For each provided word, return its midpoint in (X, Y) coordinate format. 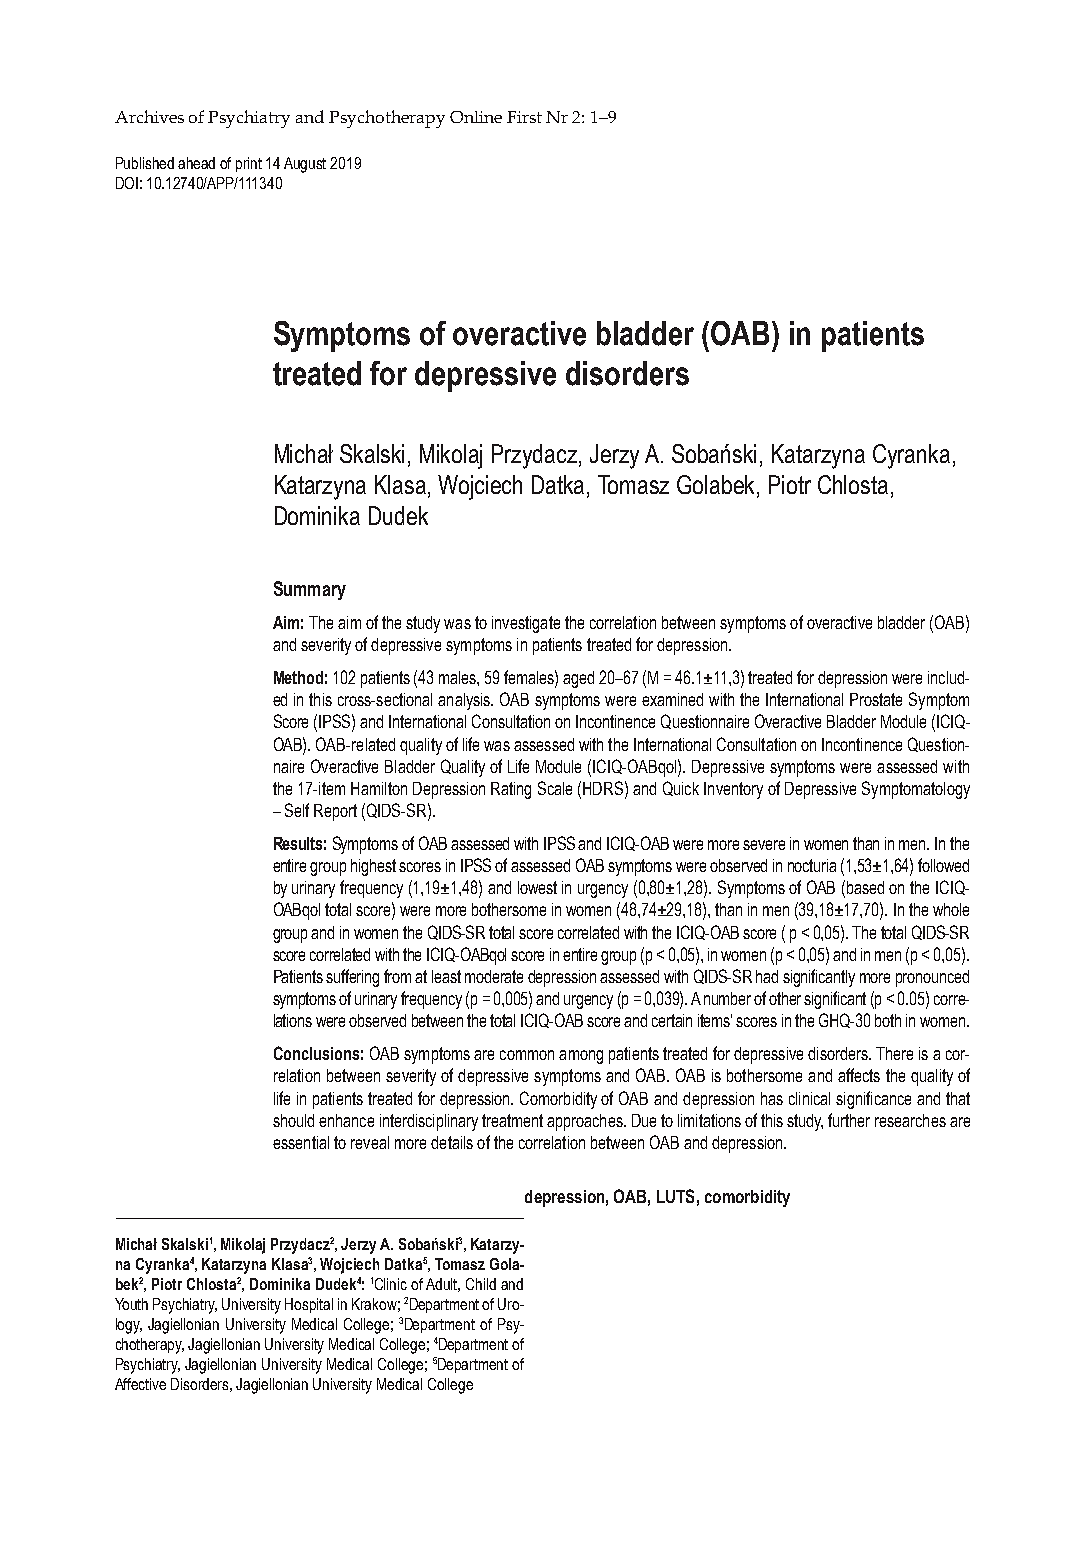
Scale (555, 788)
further (849, 1120)
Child (481, 1284)
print (249, 164)
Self (297, 810)
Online (476, 117)
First (524, 117)
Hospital (309, 1305)
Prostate (876, 699)
